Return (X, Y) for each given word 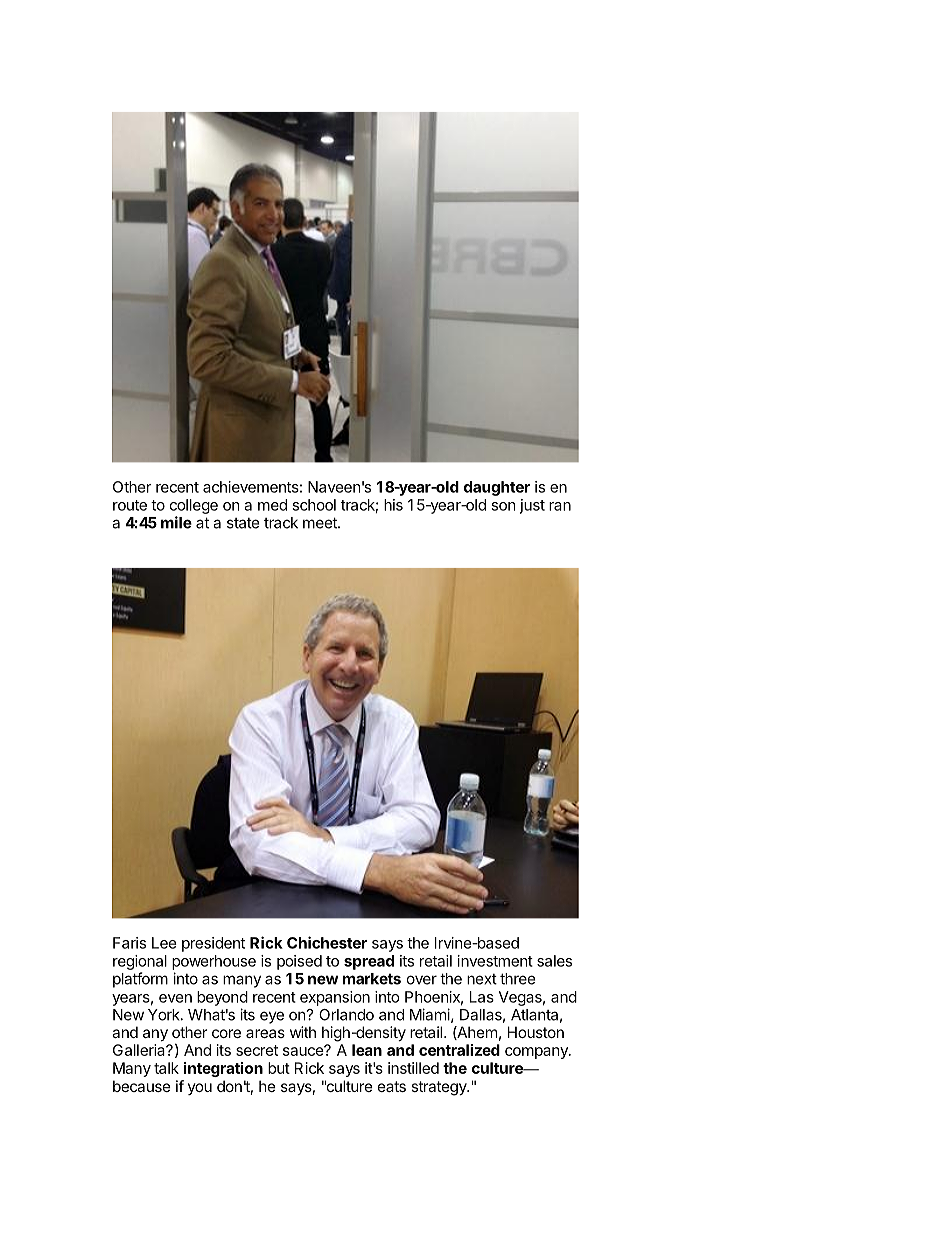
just (532, 506)
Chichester (327, 942)
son (503, 506)
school (314, 505)
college (194, 506)
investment (495, 961)
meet (321, 523)
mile (176, 522)
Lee (164, 943)
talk (166, 1068)
